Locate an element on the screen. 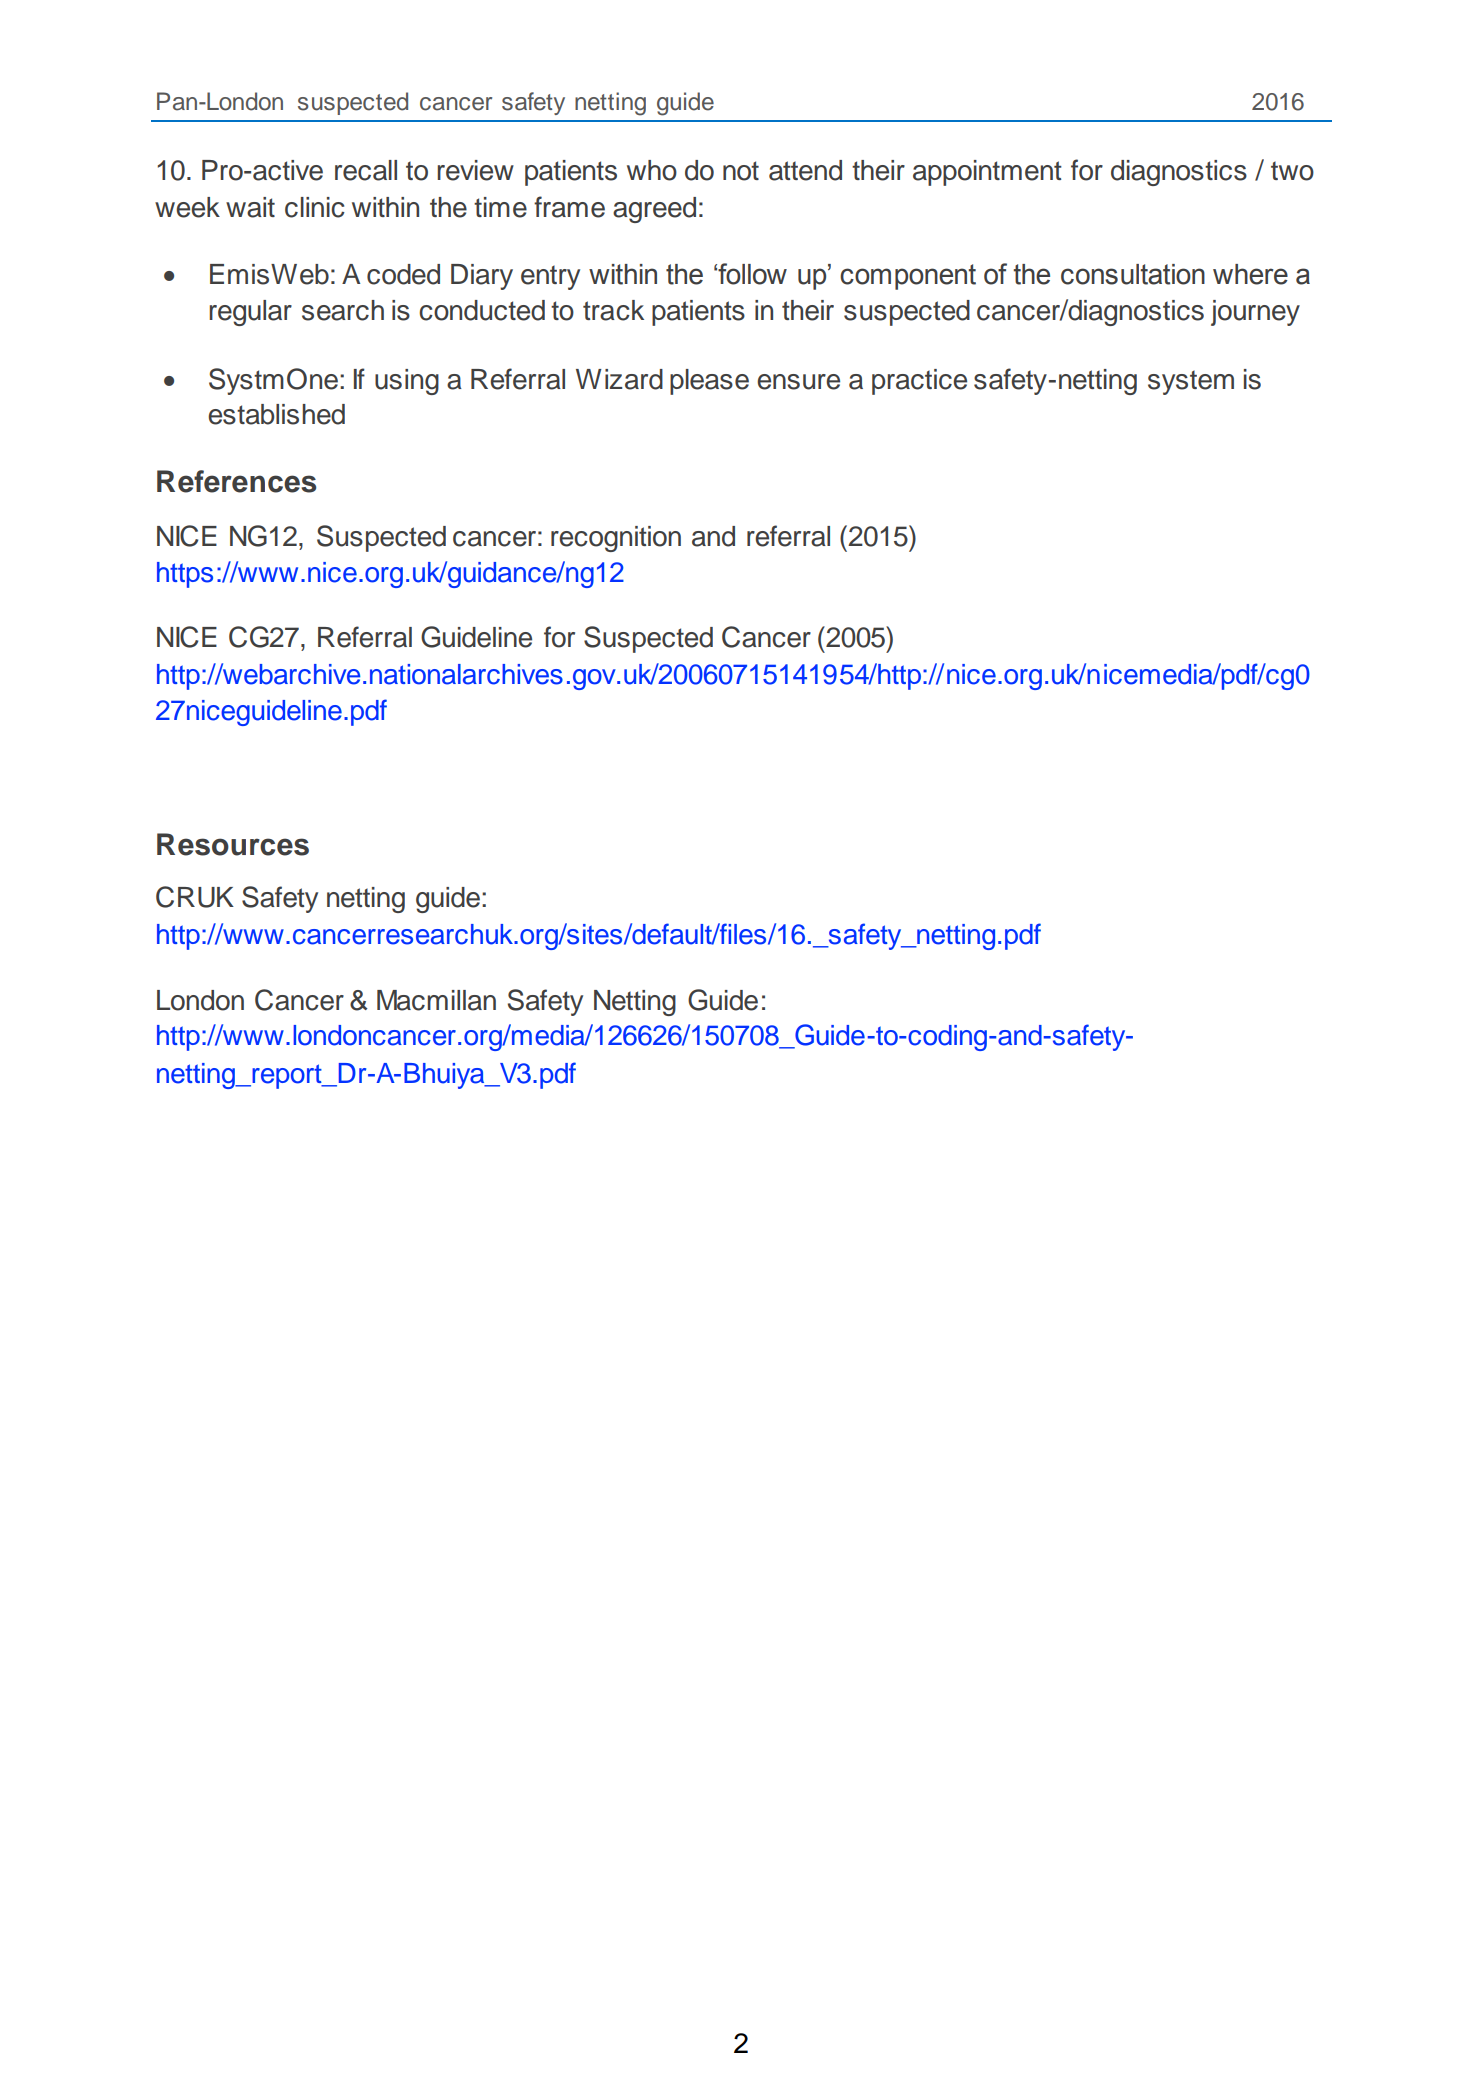 The height and width of the screenshot is (2098, 1484). not is located at coordinates (741, 171).
